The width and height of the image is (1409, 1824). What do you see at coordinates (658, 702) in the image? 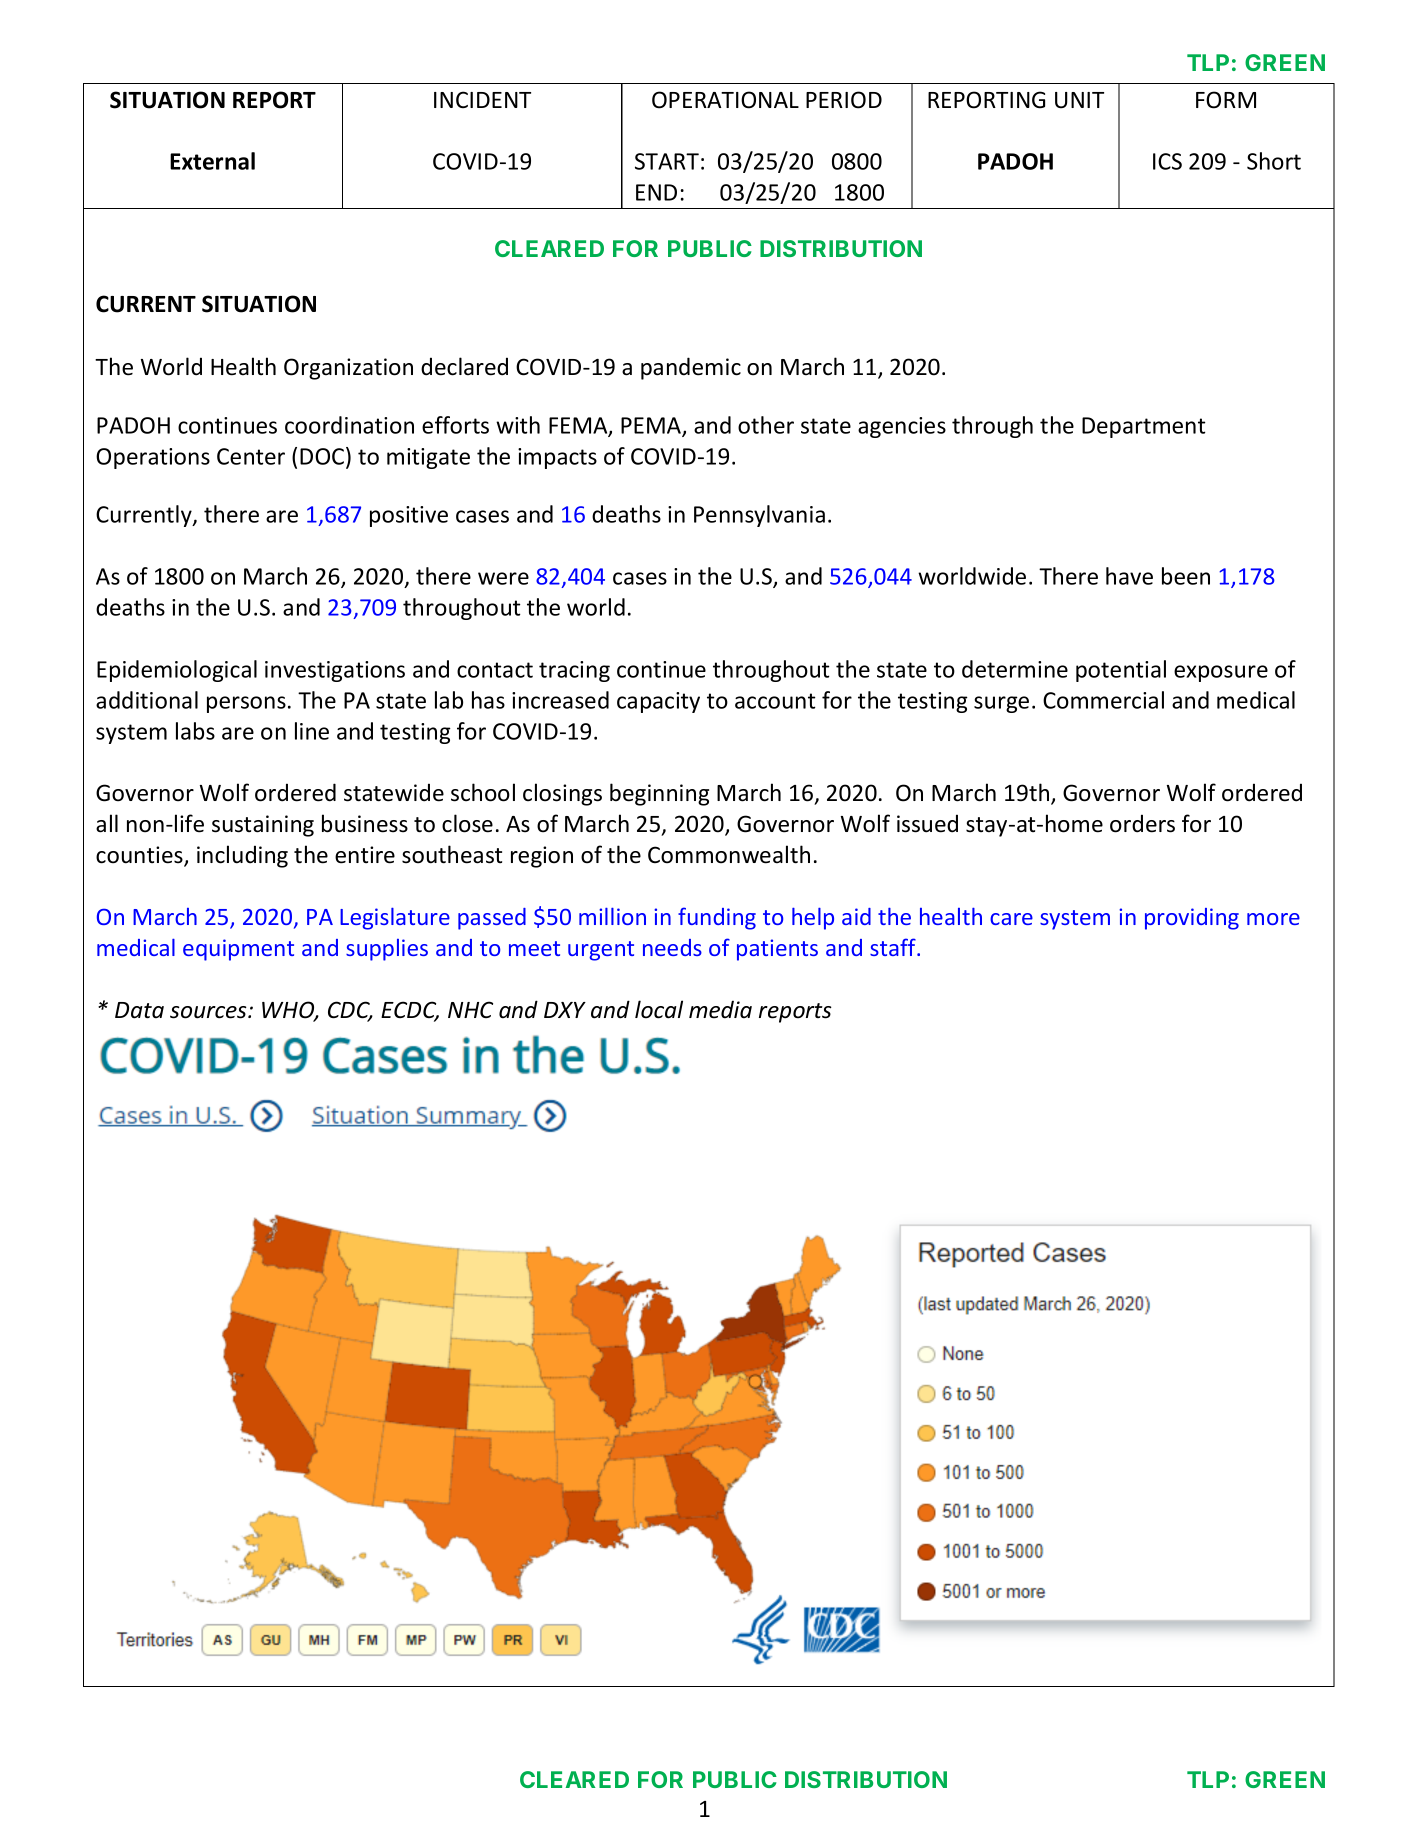
I see `capacity` at bounding box center [658, 702].
